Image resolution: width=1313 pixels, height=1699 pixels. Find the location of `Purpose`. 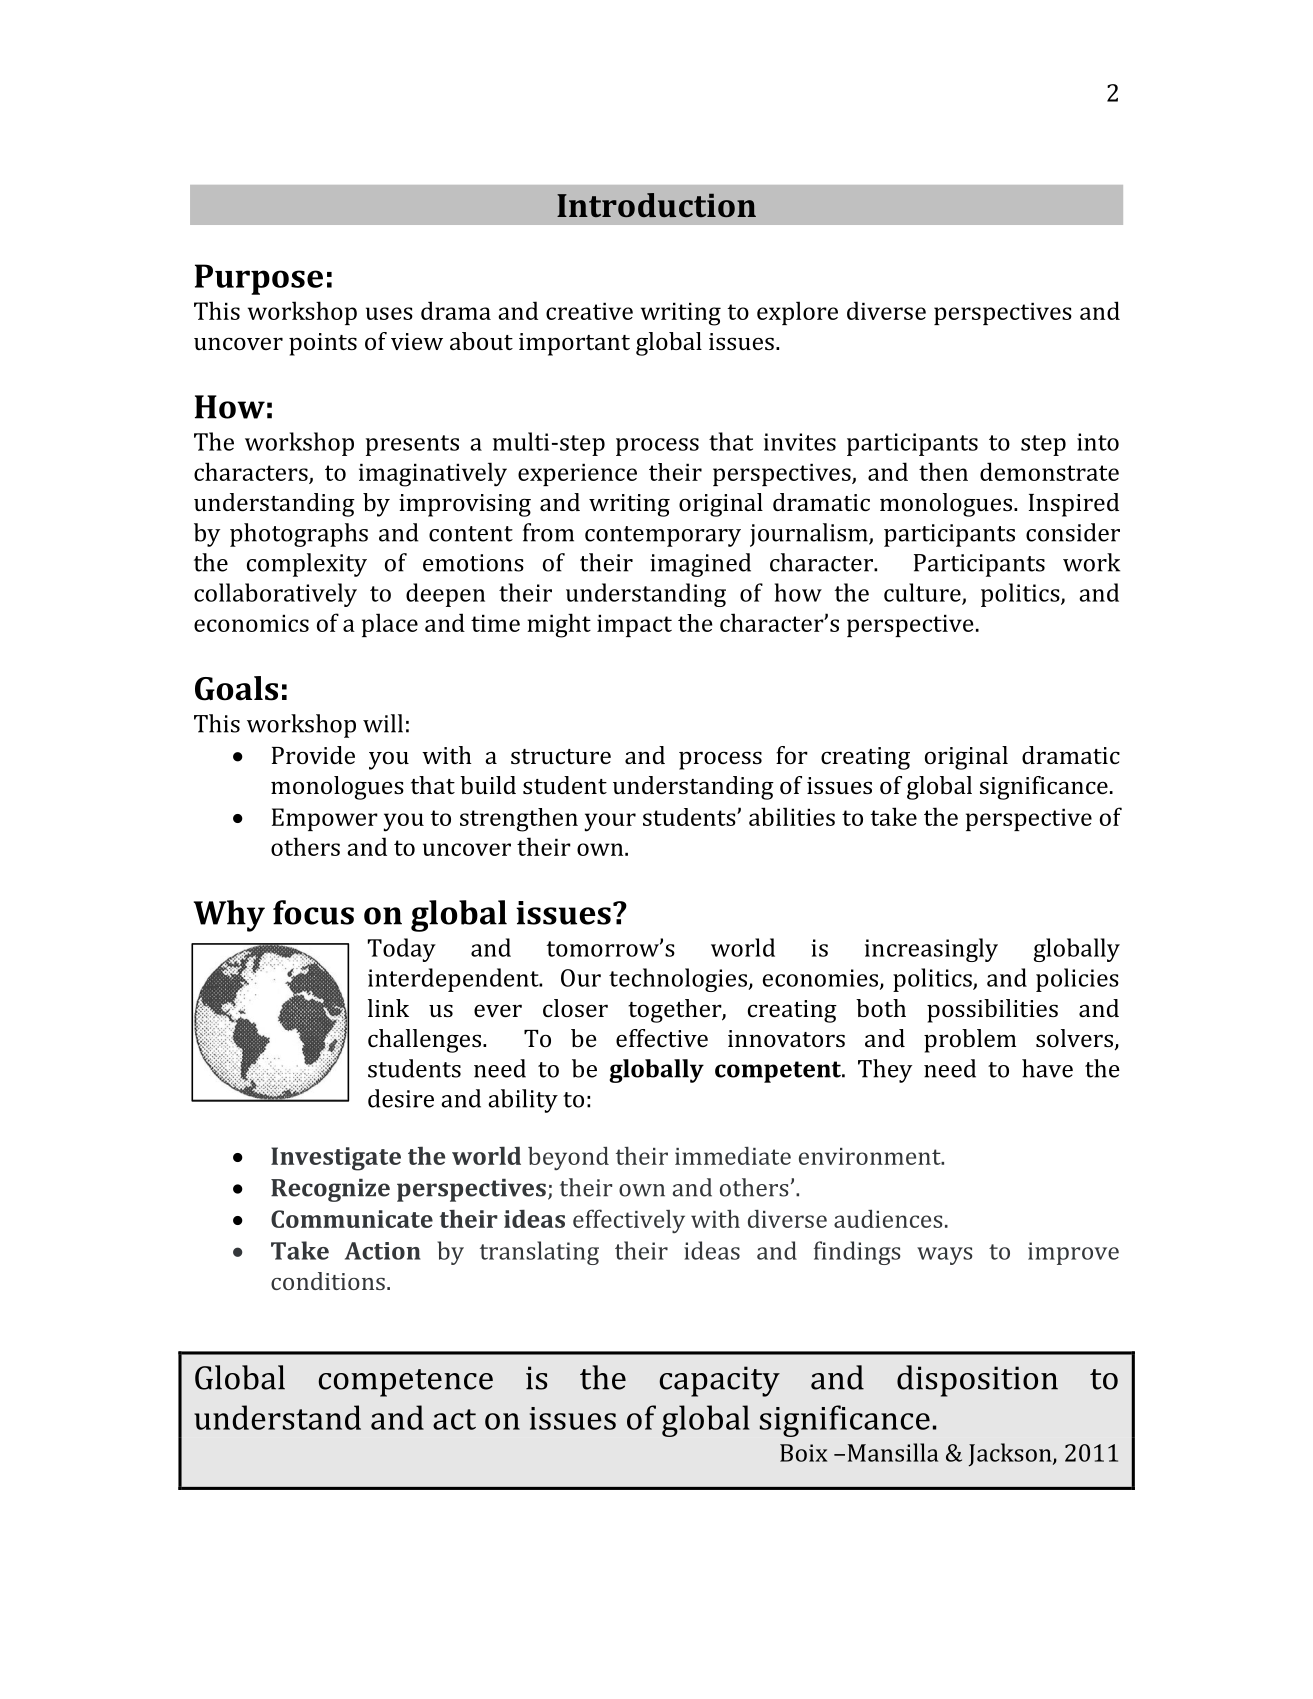

Purpose is located at coordinates (259, 279).
